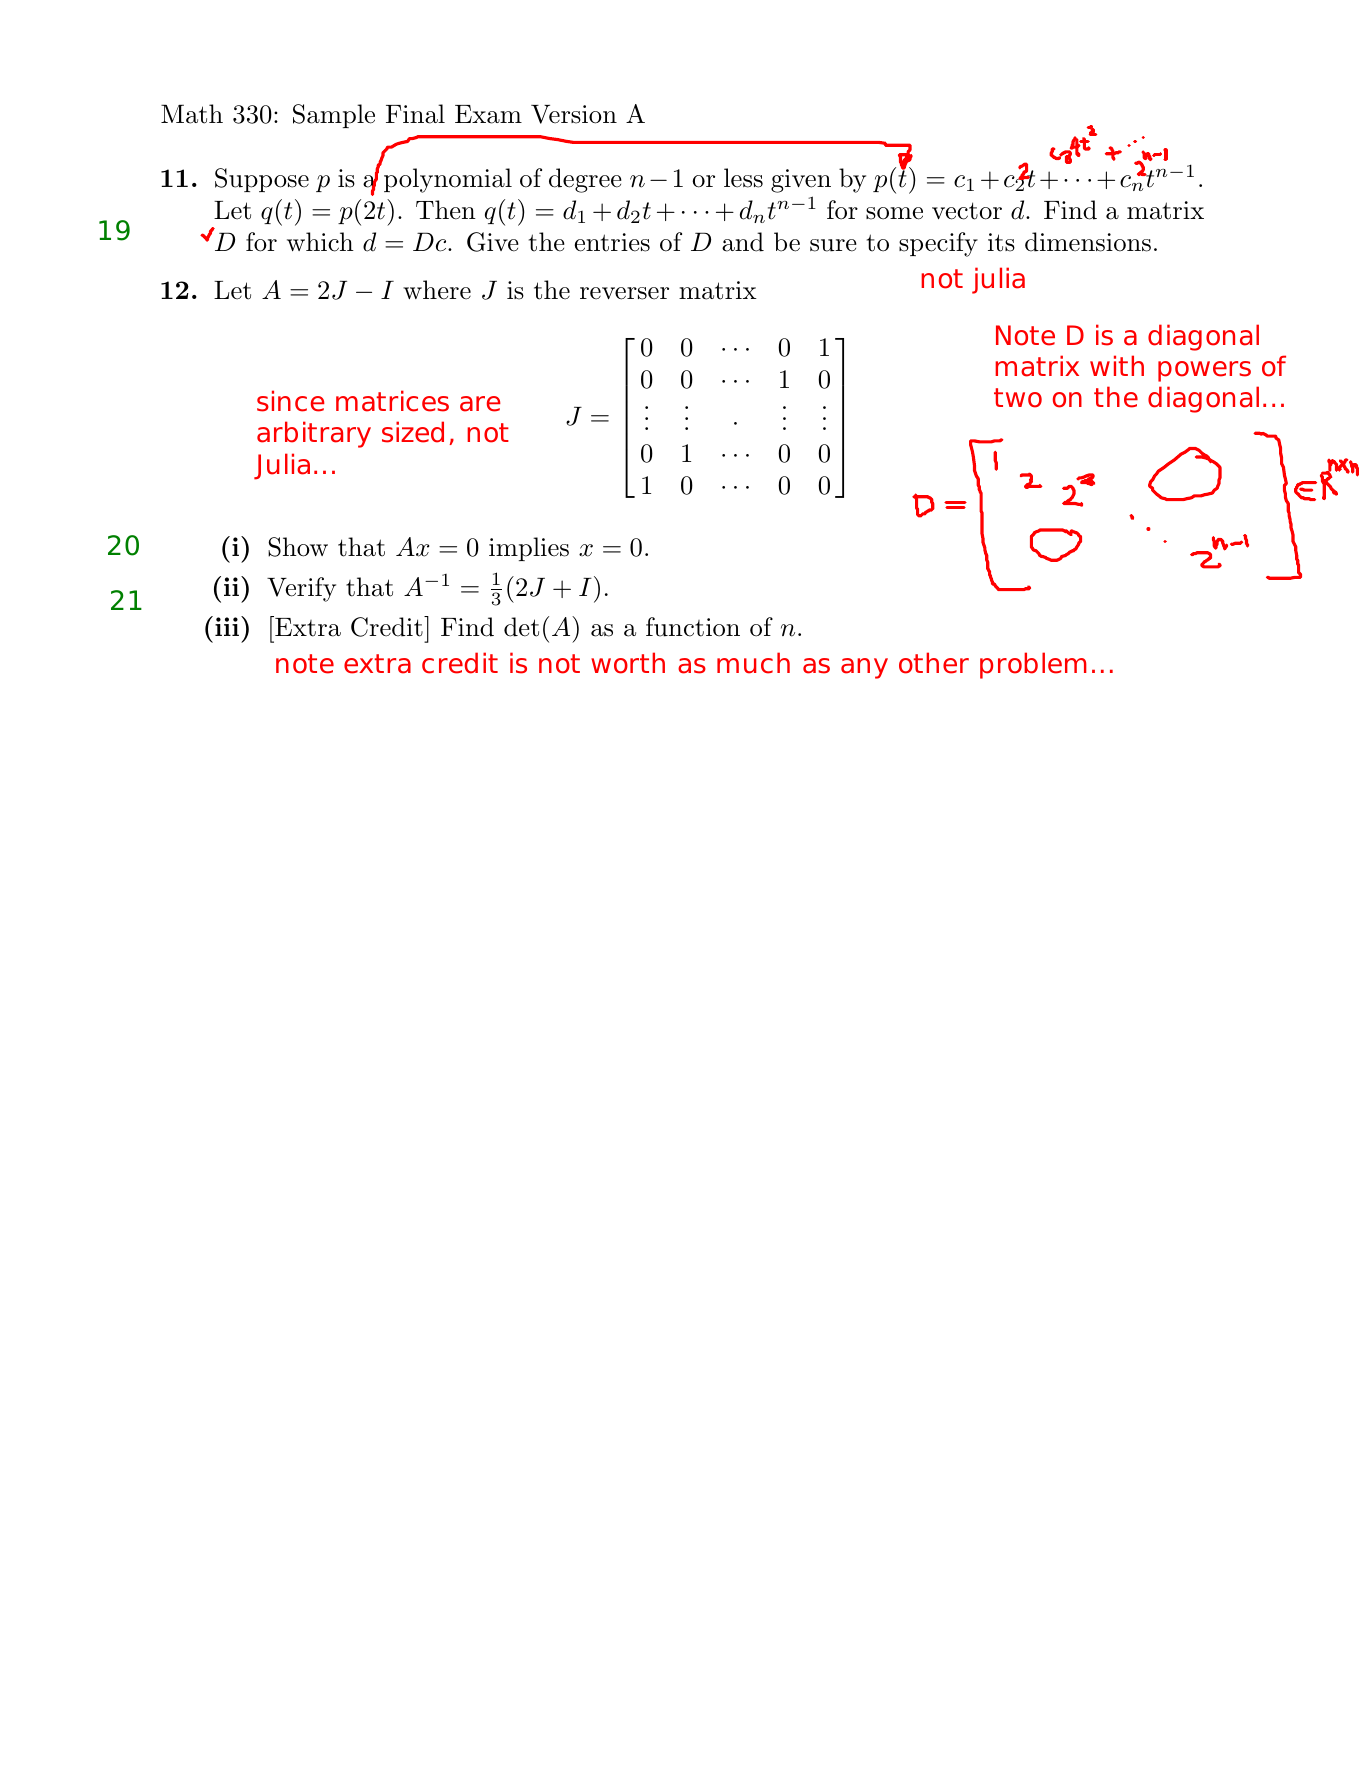  I want to click on Version, so click(574, 114).
